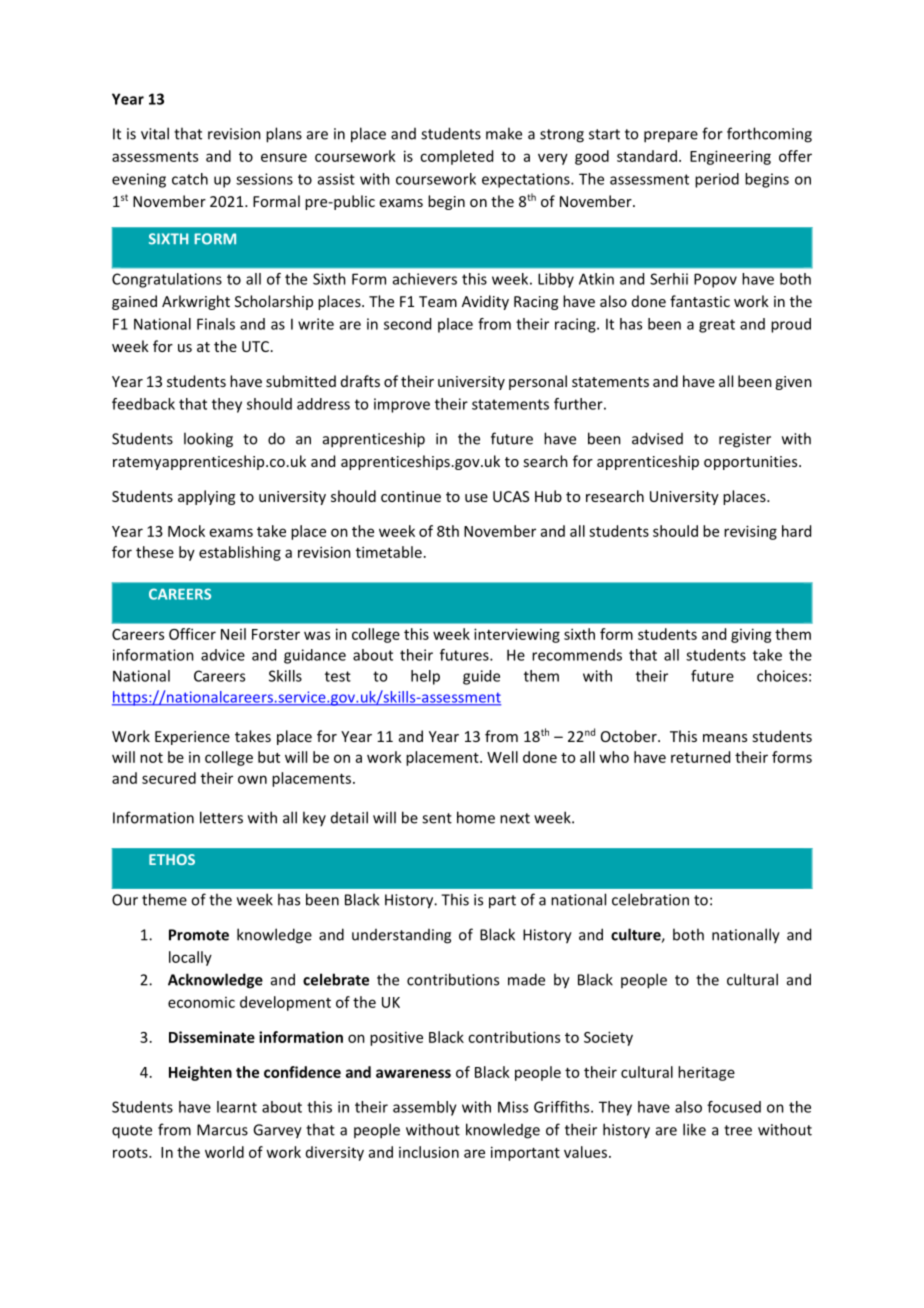 Image resolution: width=924 pixels, height=1308 pixels. Describe the element at coordinates (456, 157) in the screenshot. I see `completed` at that location.
